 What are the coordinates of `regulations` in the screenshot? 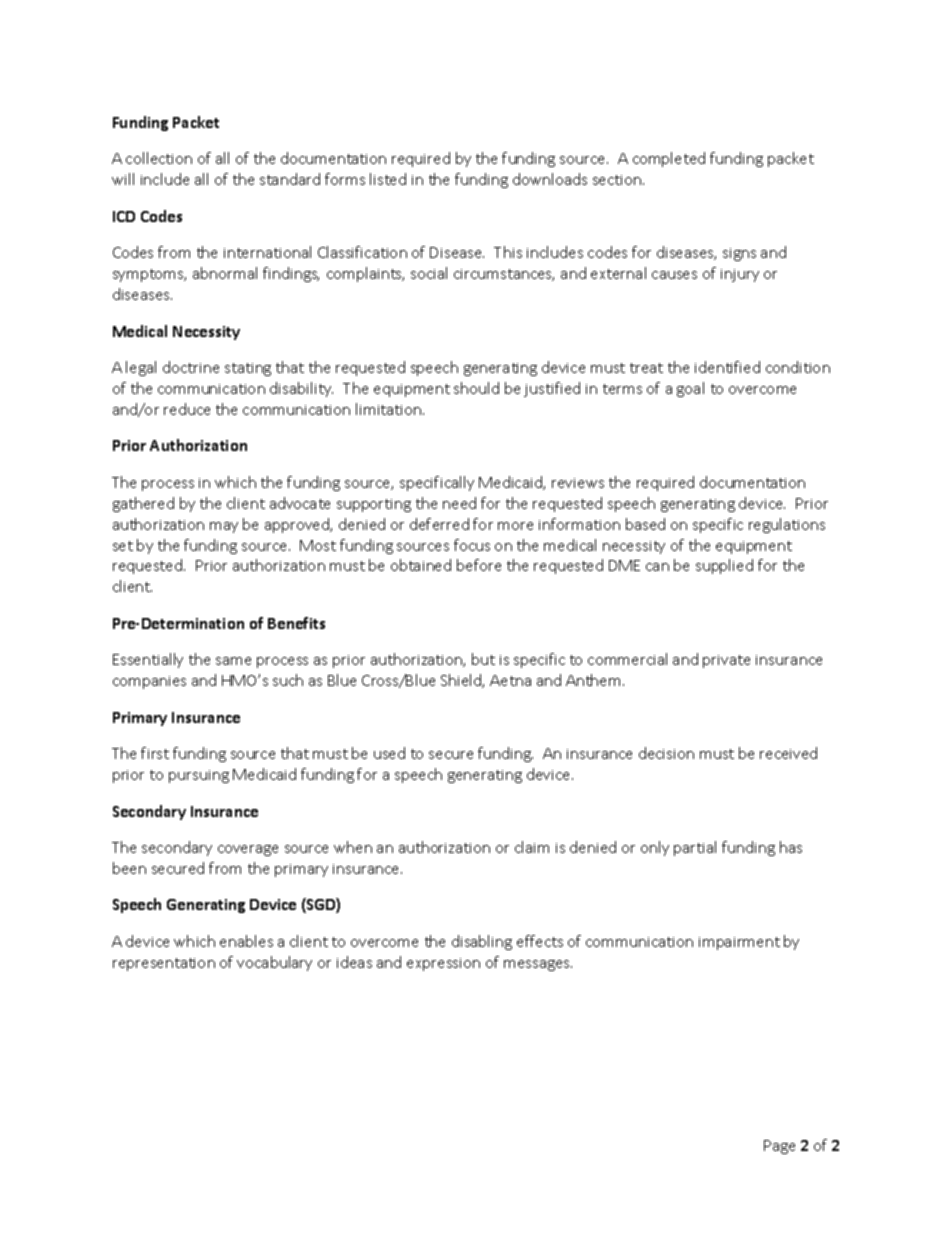 It's located at (787, 525).
